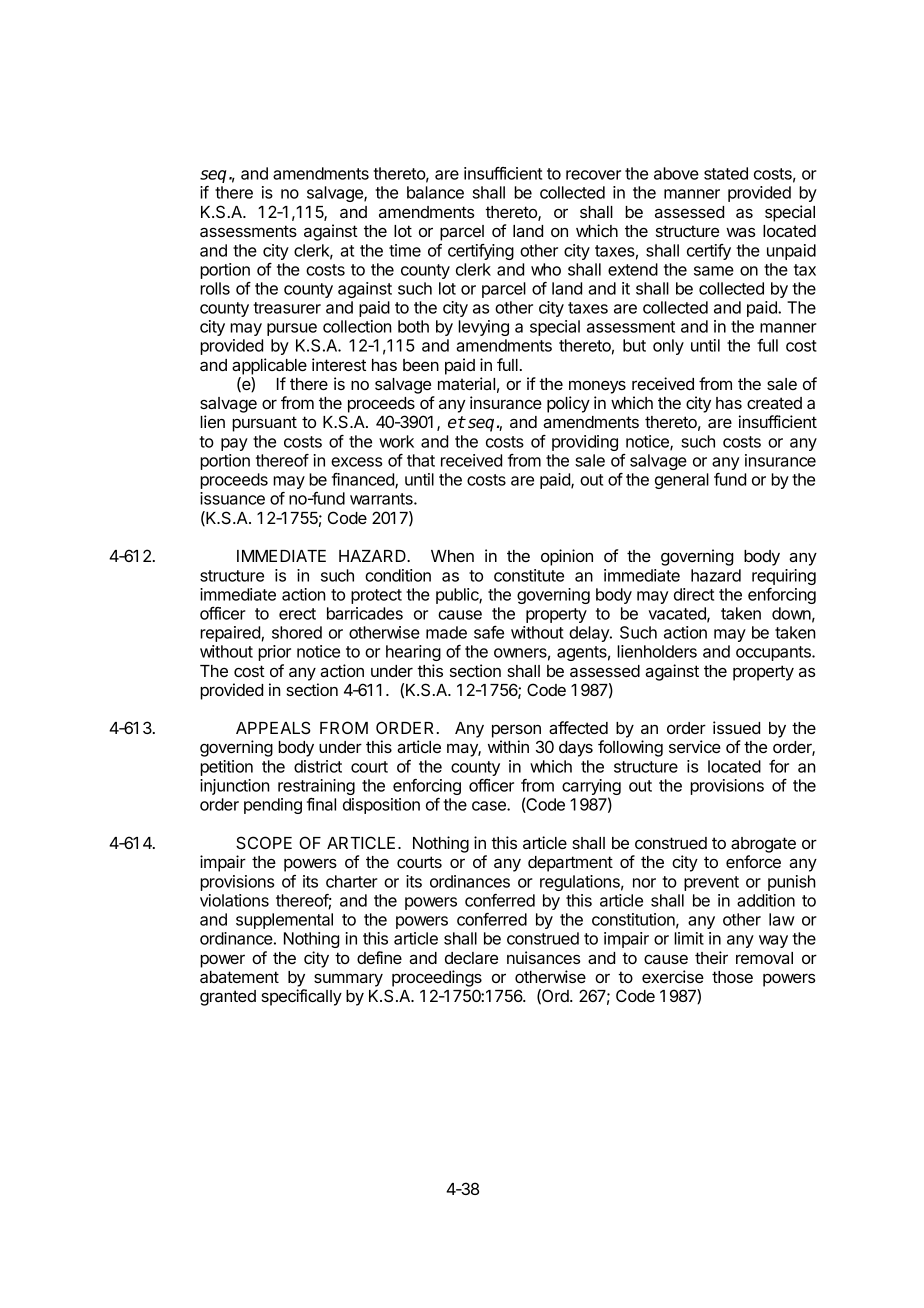  What do you see at coordinates (435, 192) in the page?
I see `balance` at bounding box center [435, 192].
